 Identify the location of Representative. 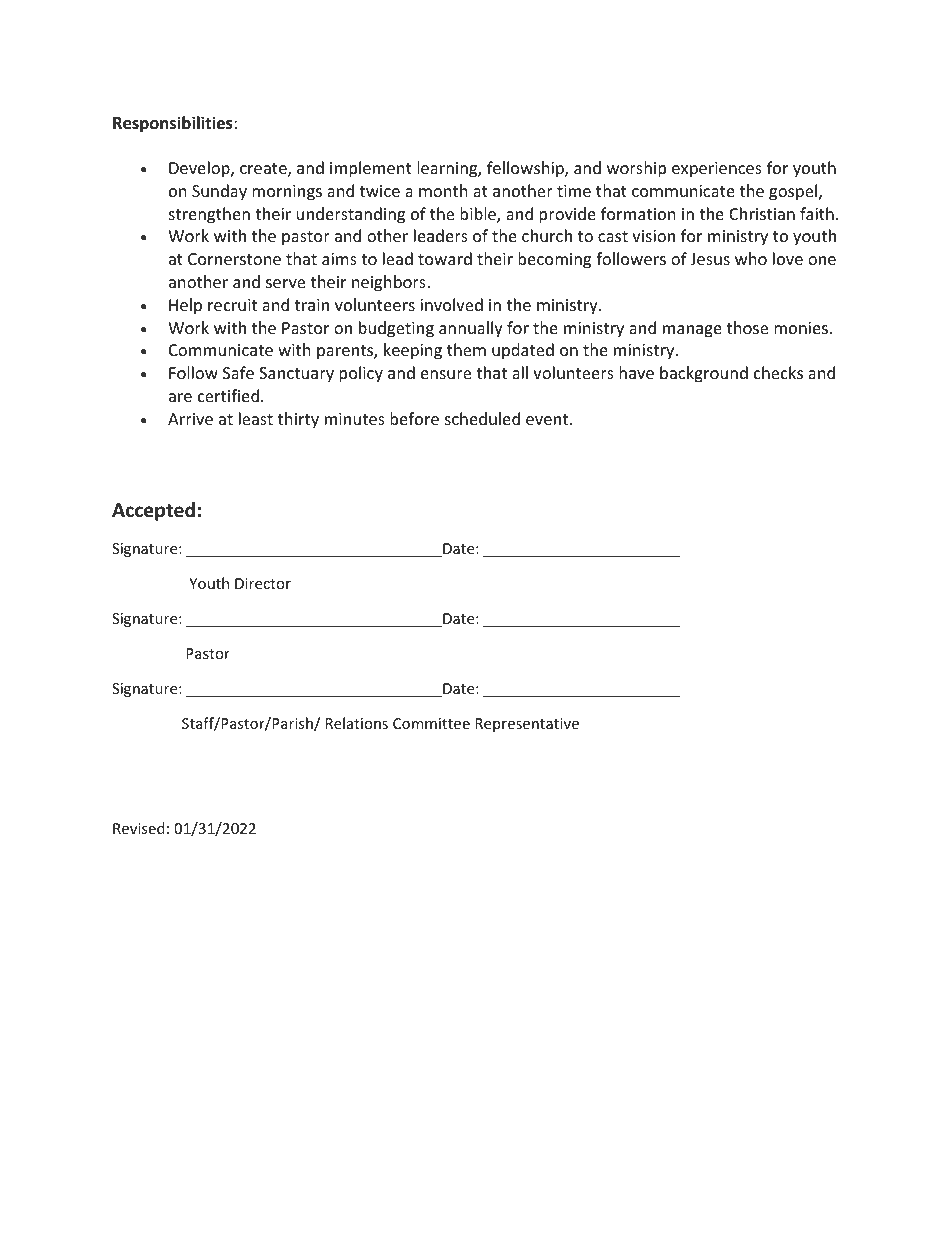
(527, 725).
